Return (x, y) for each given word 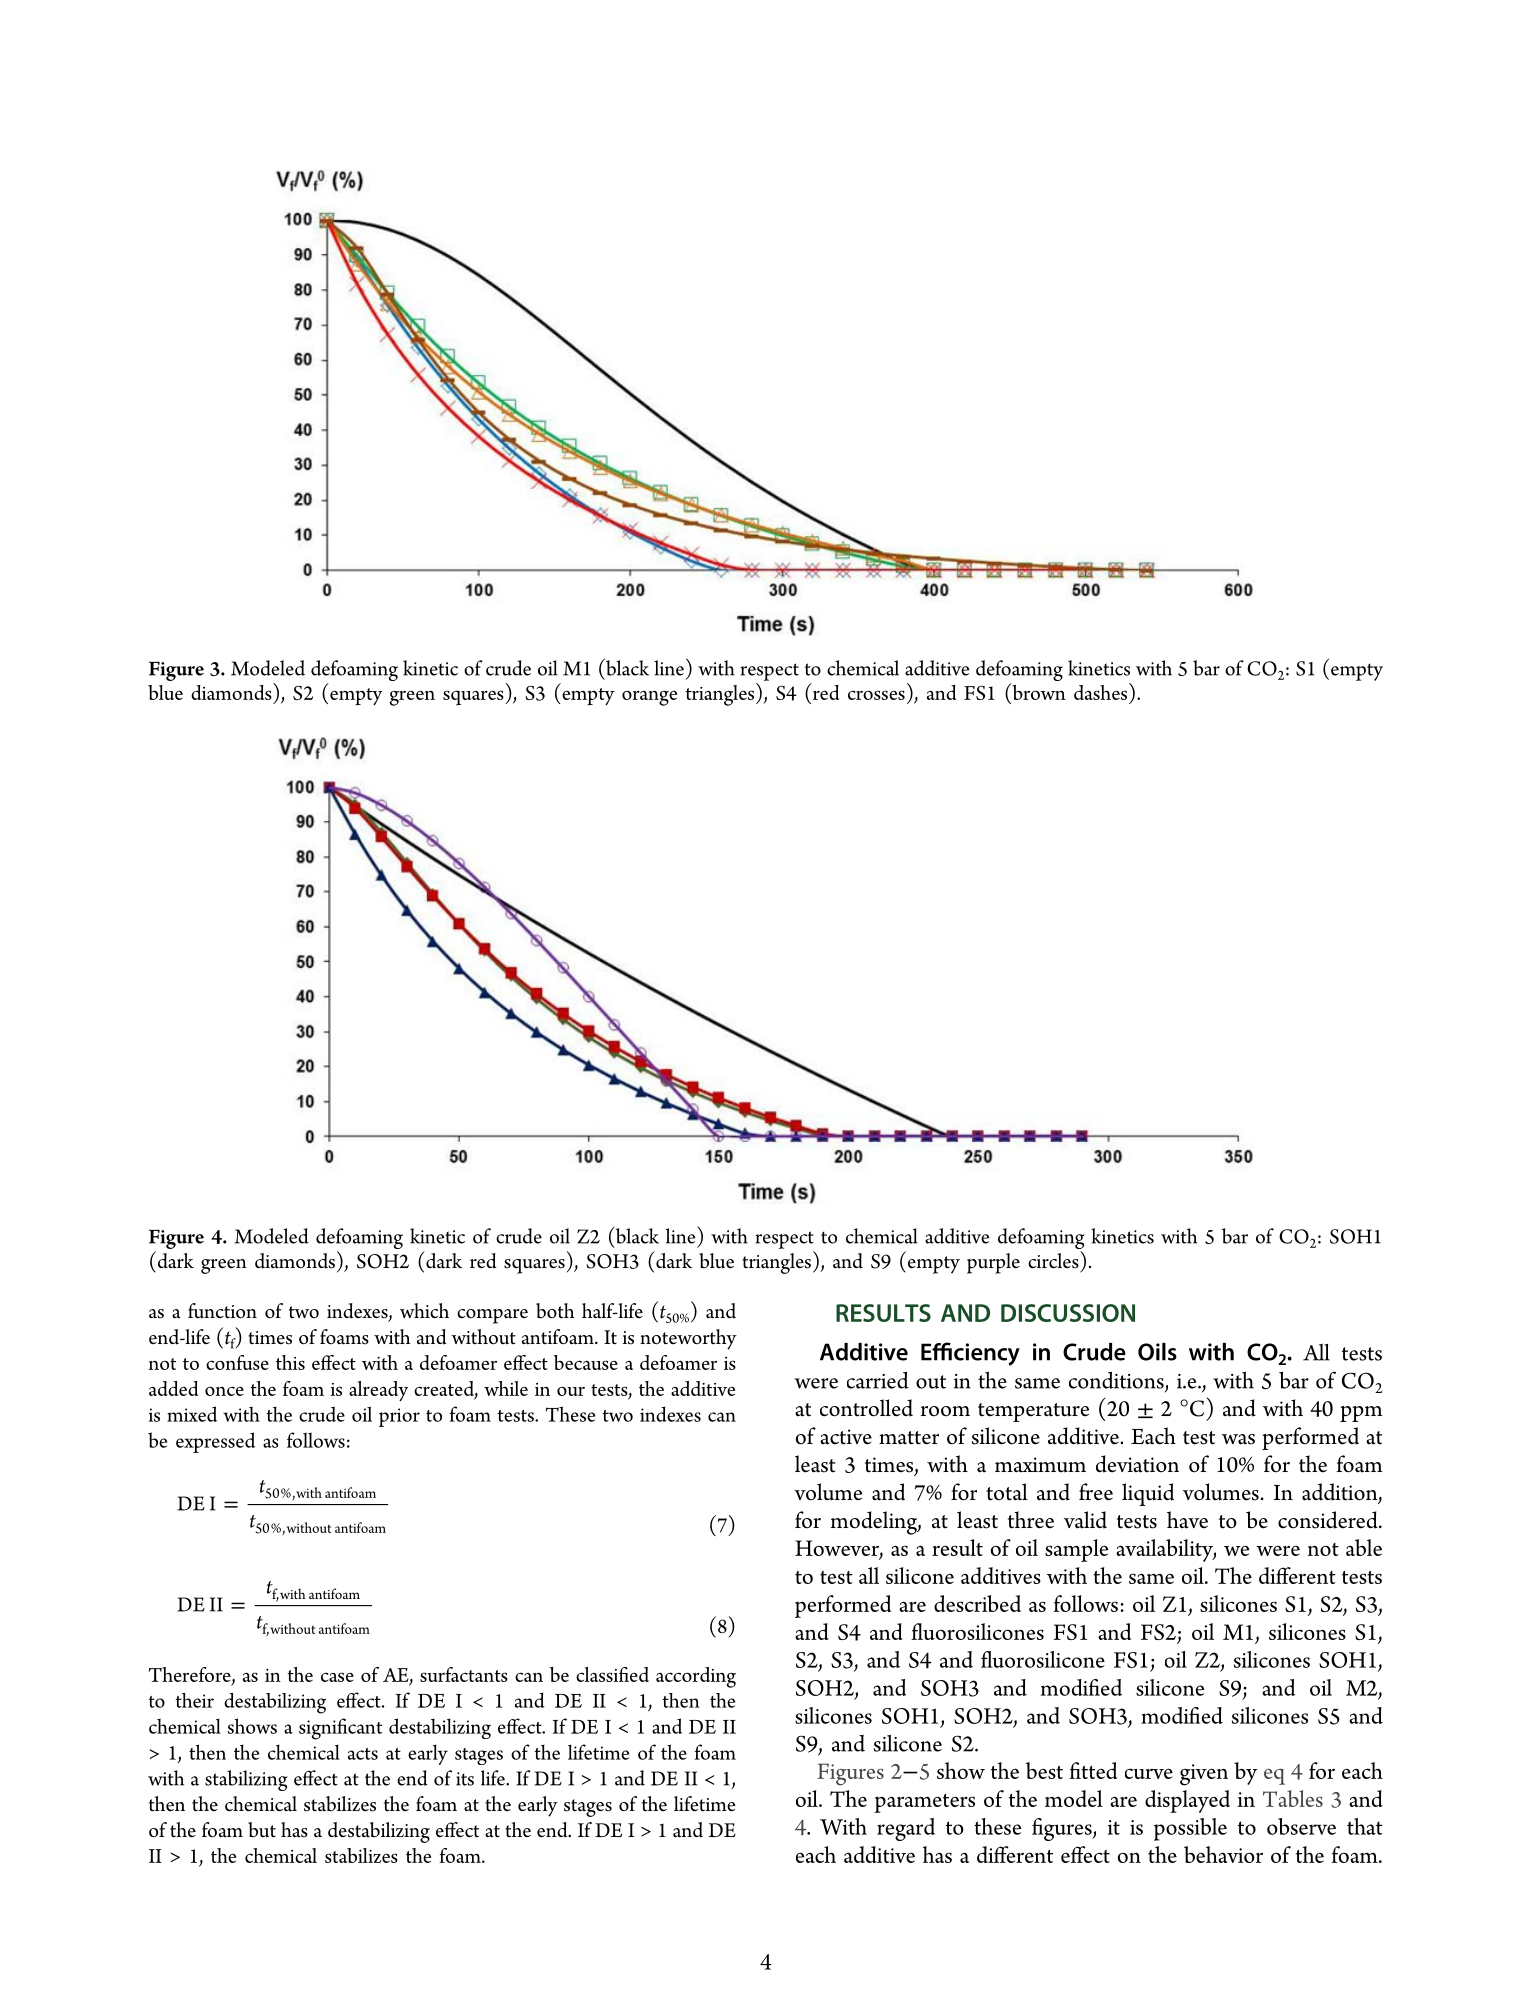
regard (906, 1829)
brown (1038, 691)
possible (1190, 1829)
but (262, 1830)
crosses (876, 695)
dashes (1102, 691)
